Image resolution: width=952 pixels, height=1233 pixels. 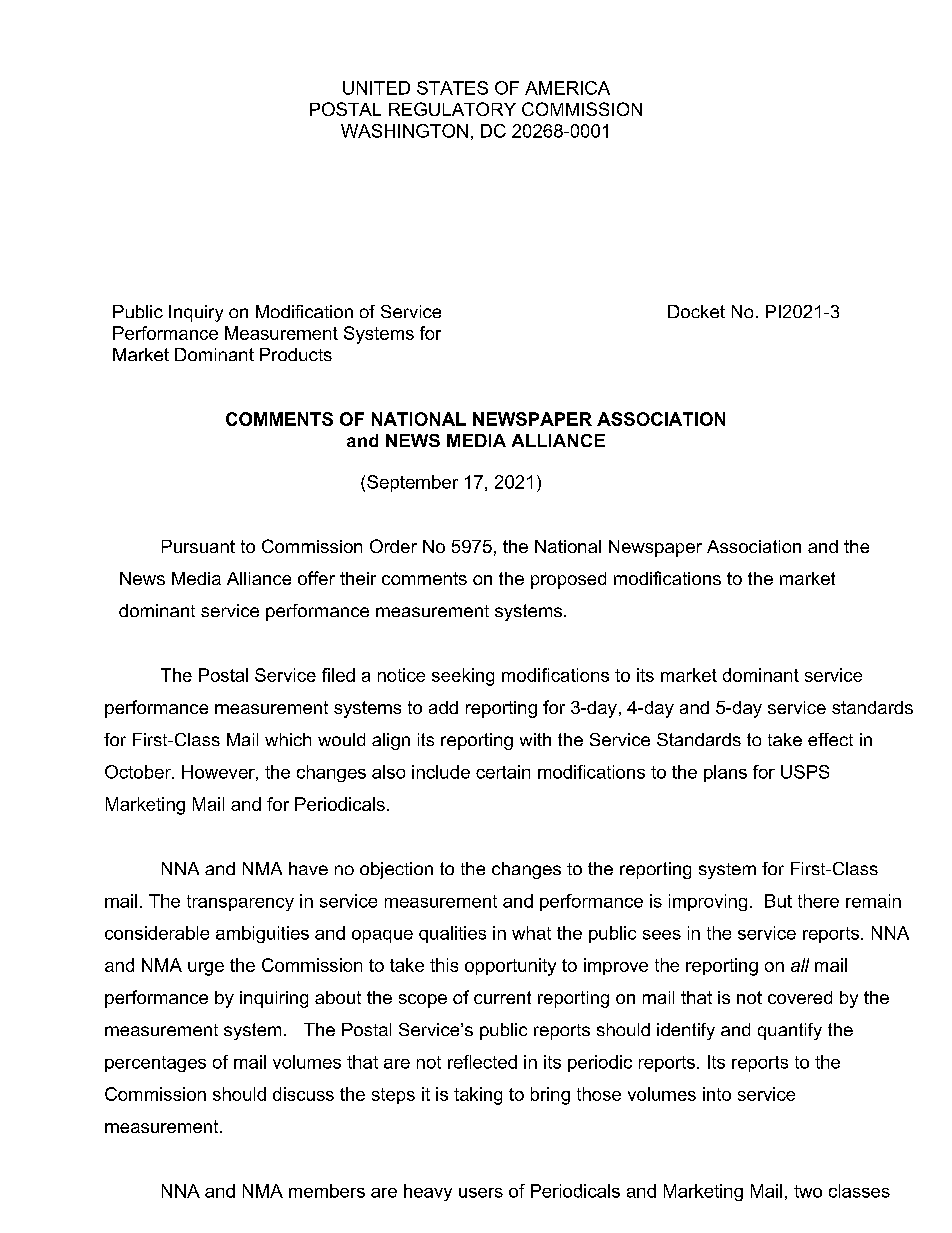 What do you see at coordinates (830, 739) in the document?
I see `effect` at bounding box center [830, 739].
